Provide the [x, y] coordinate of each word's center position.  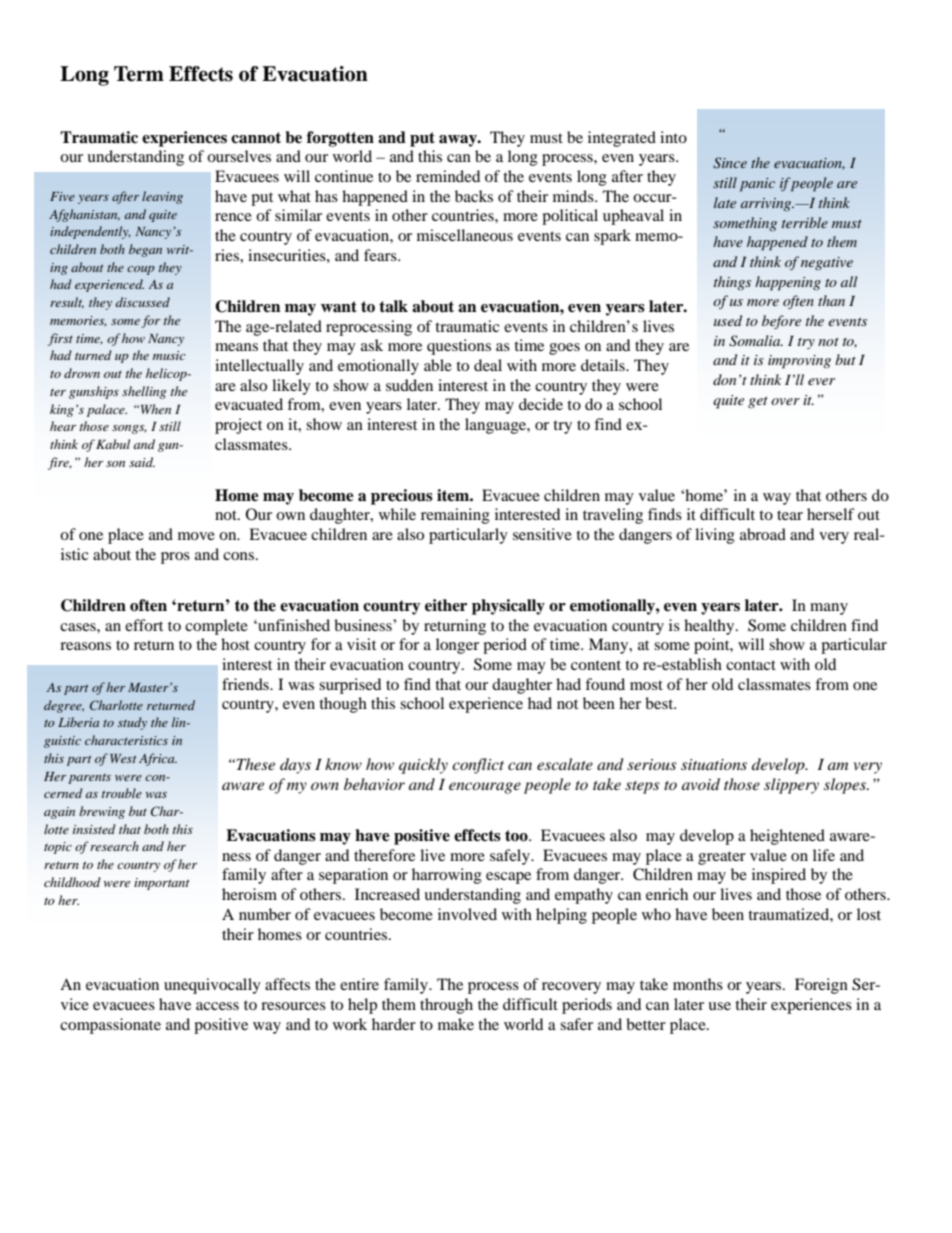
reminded [448, 176]
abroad [763, 534]
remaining [455, 516]
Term [139, 74]
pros [175, 558]
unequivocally [212, 986]
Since [730, 163]
